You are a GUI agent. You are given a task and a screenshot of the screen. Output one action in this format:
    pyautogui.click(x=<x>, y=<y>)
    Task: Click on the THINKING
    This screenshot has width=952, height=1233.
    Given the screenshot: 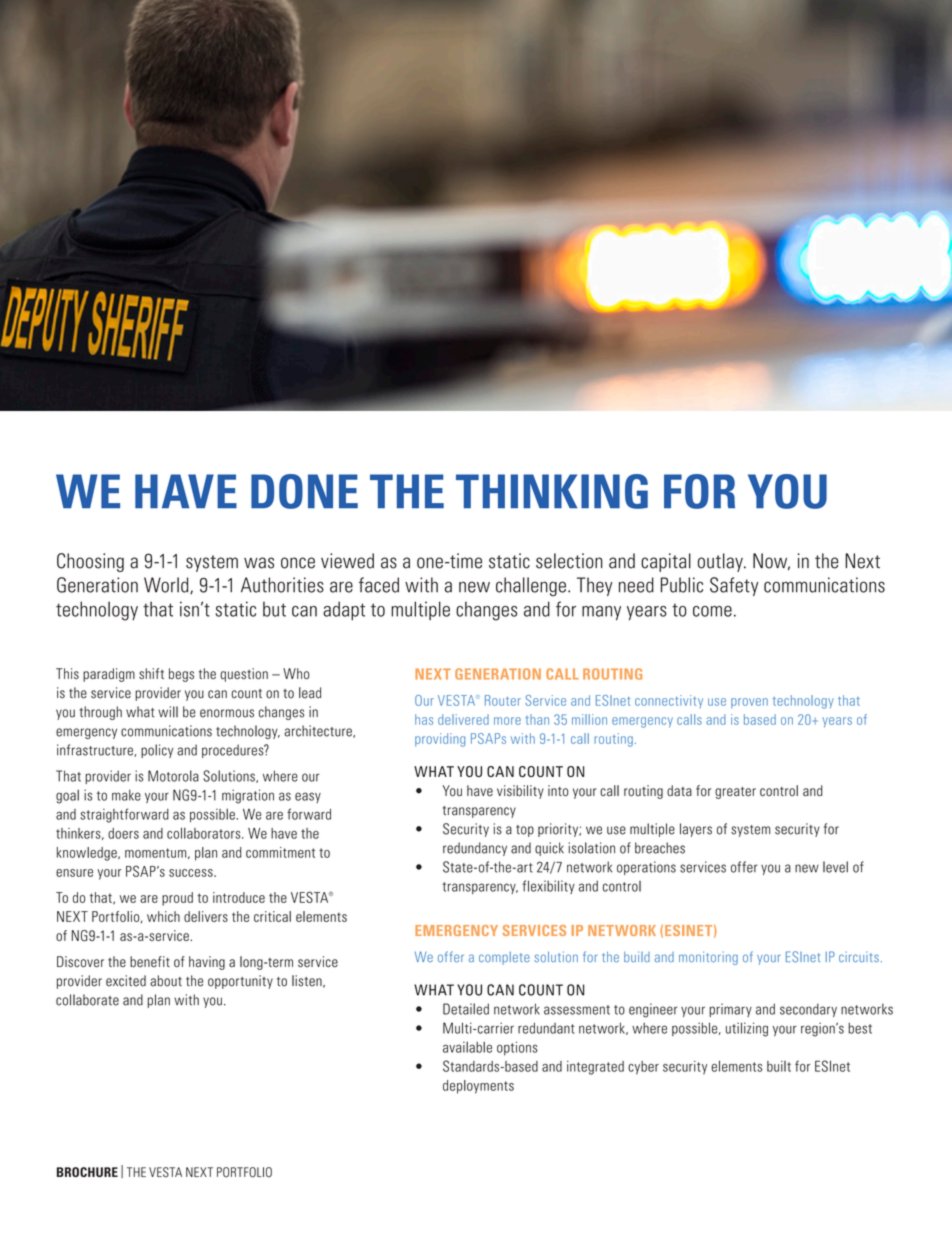 What is the action you would take?
    pyautogui.click(x=552, y=491)
